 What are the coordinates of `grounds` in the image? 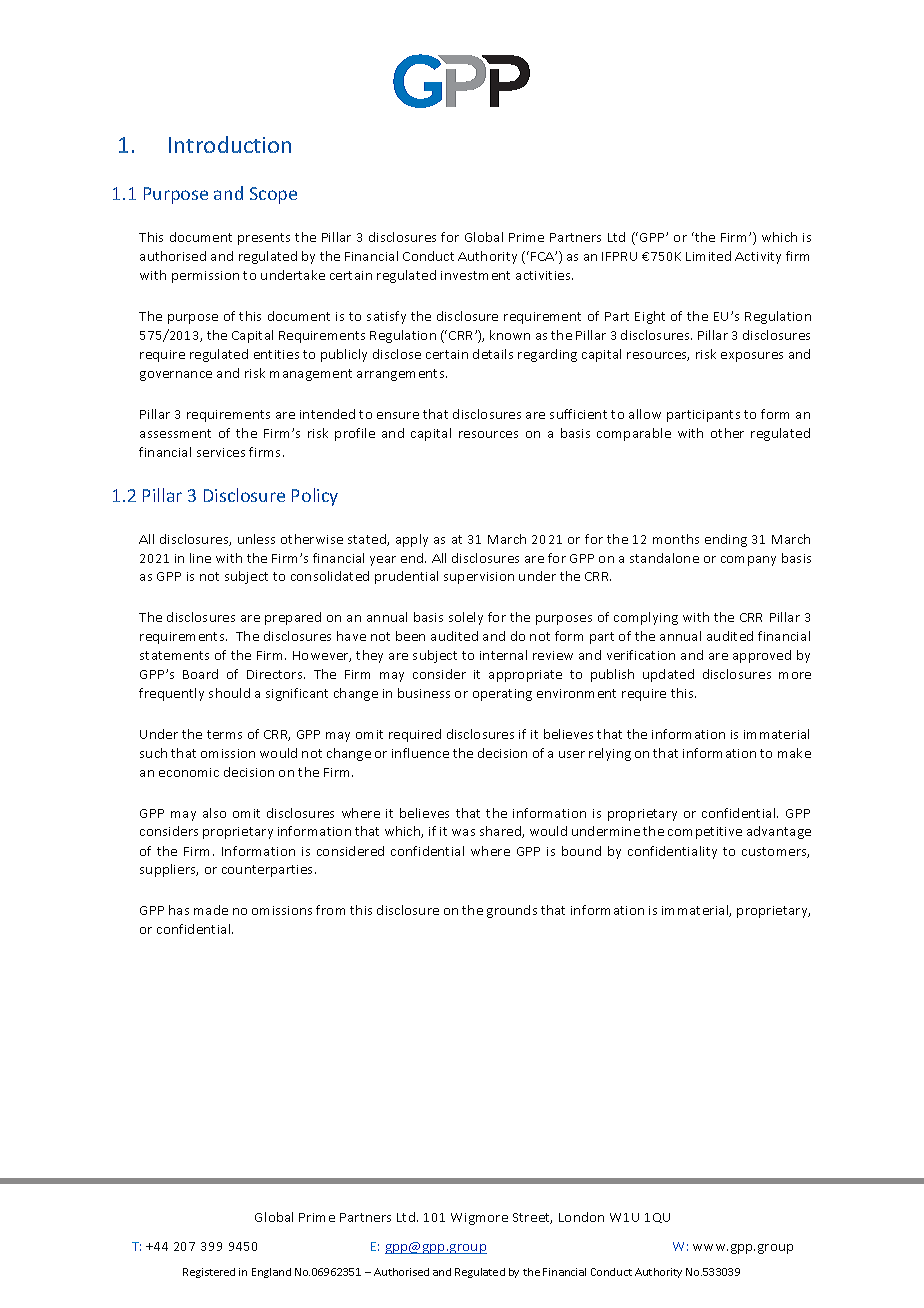 It's located at (512, 911).
